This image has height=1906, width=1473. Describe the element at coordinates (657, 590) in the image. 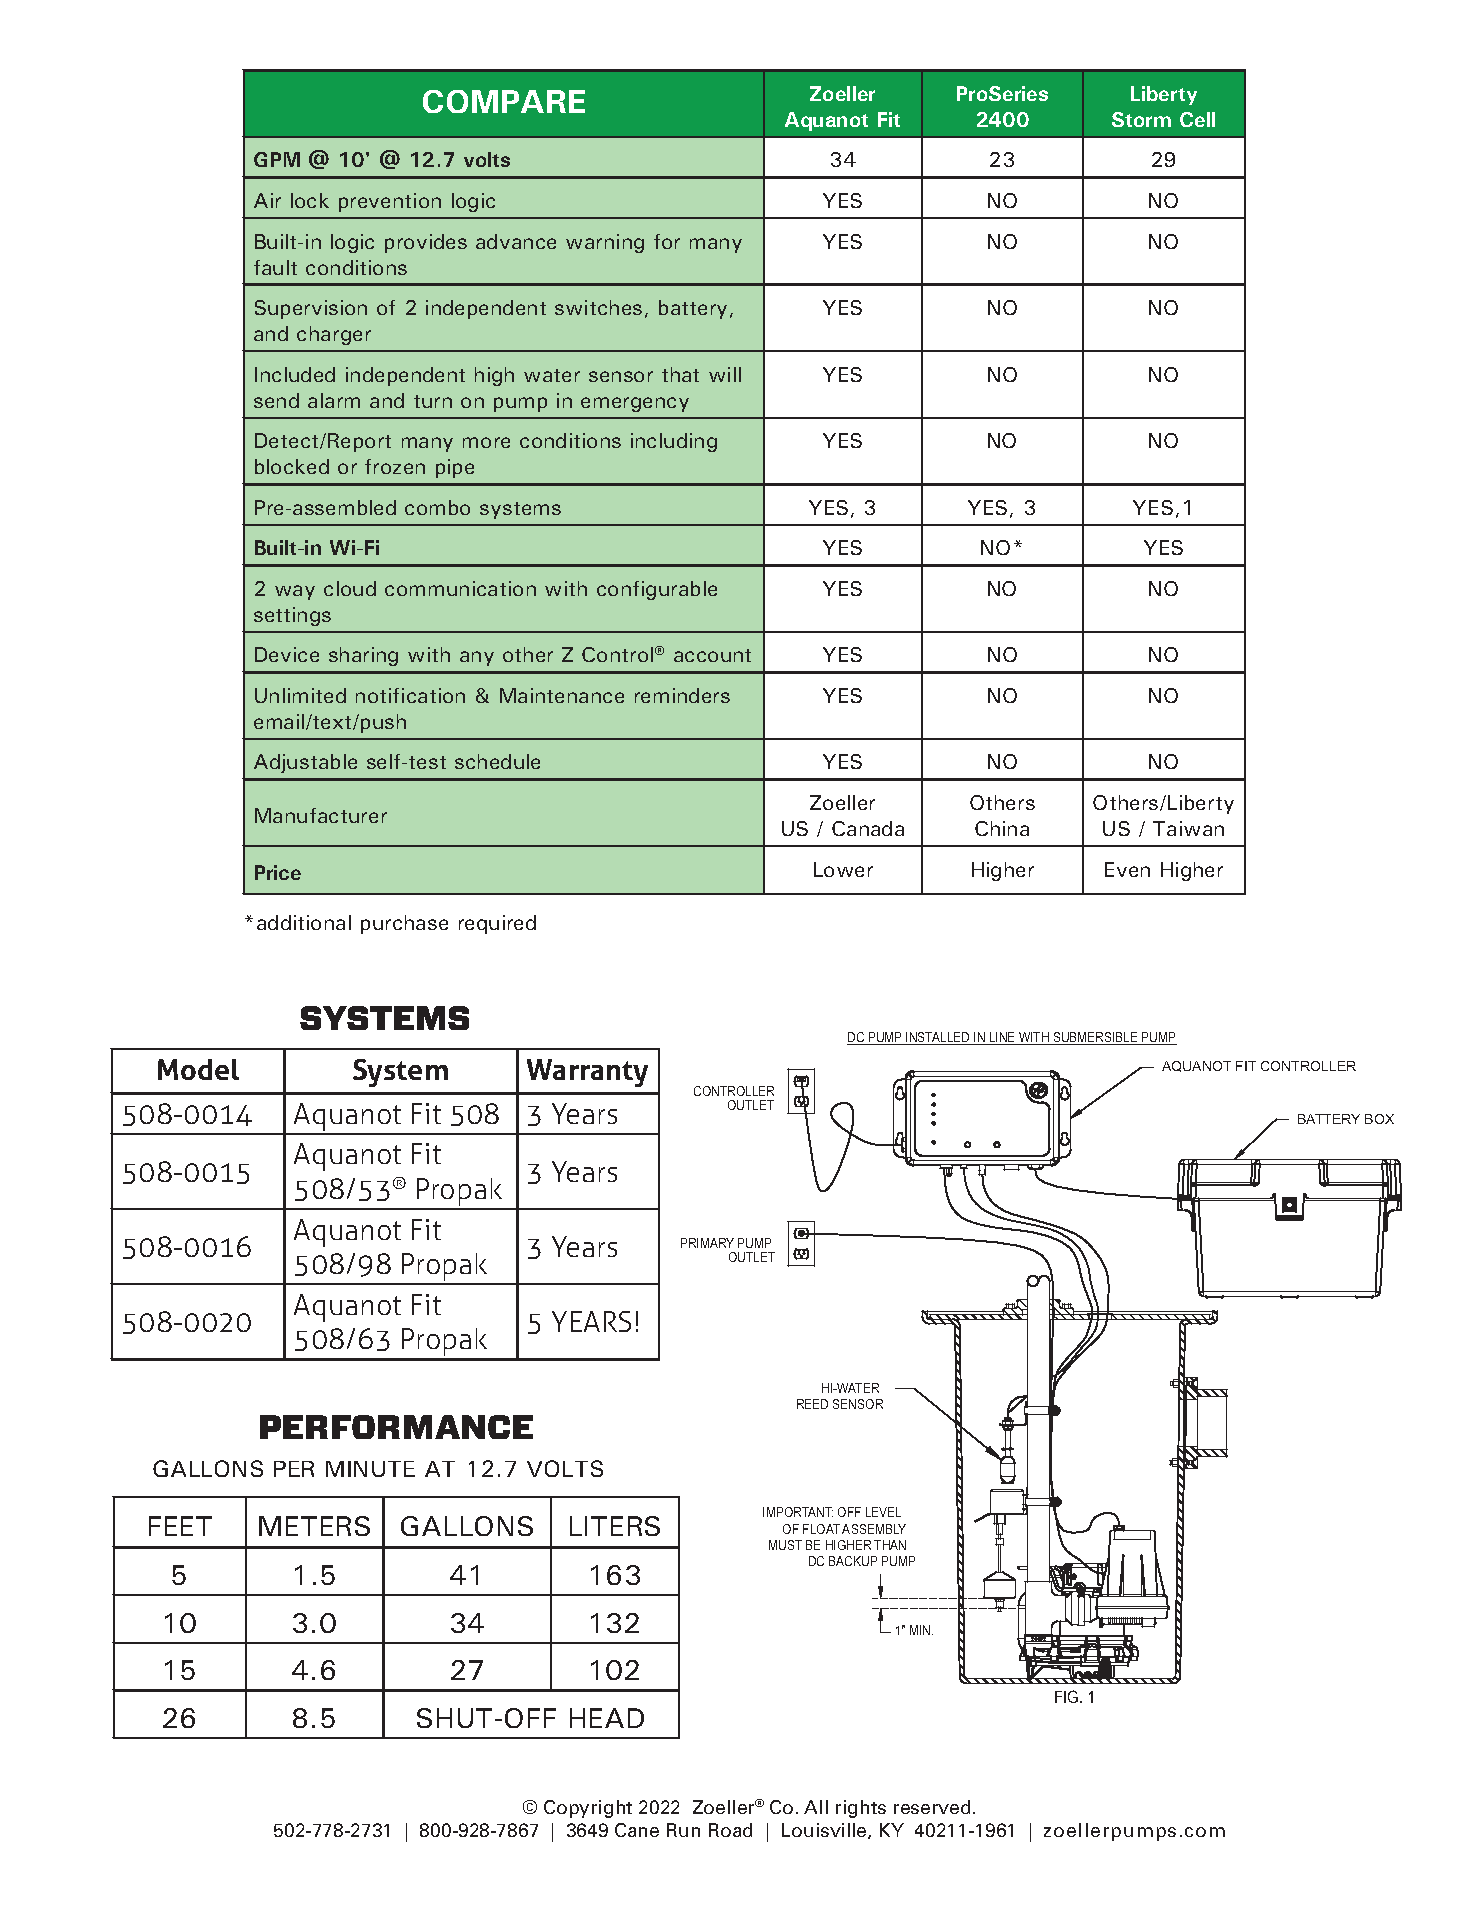

I see `configurable` at that location.
